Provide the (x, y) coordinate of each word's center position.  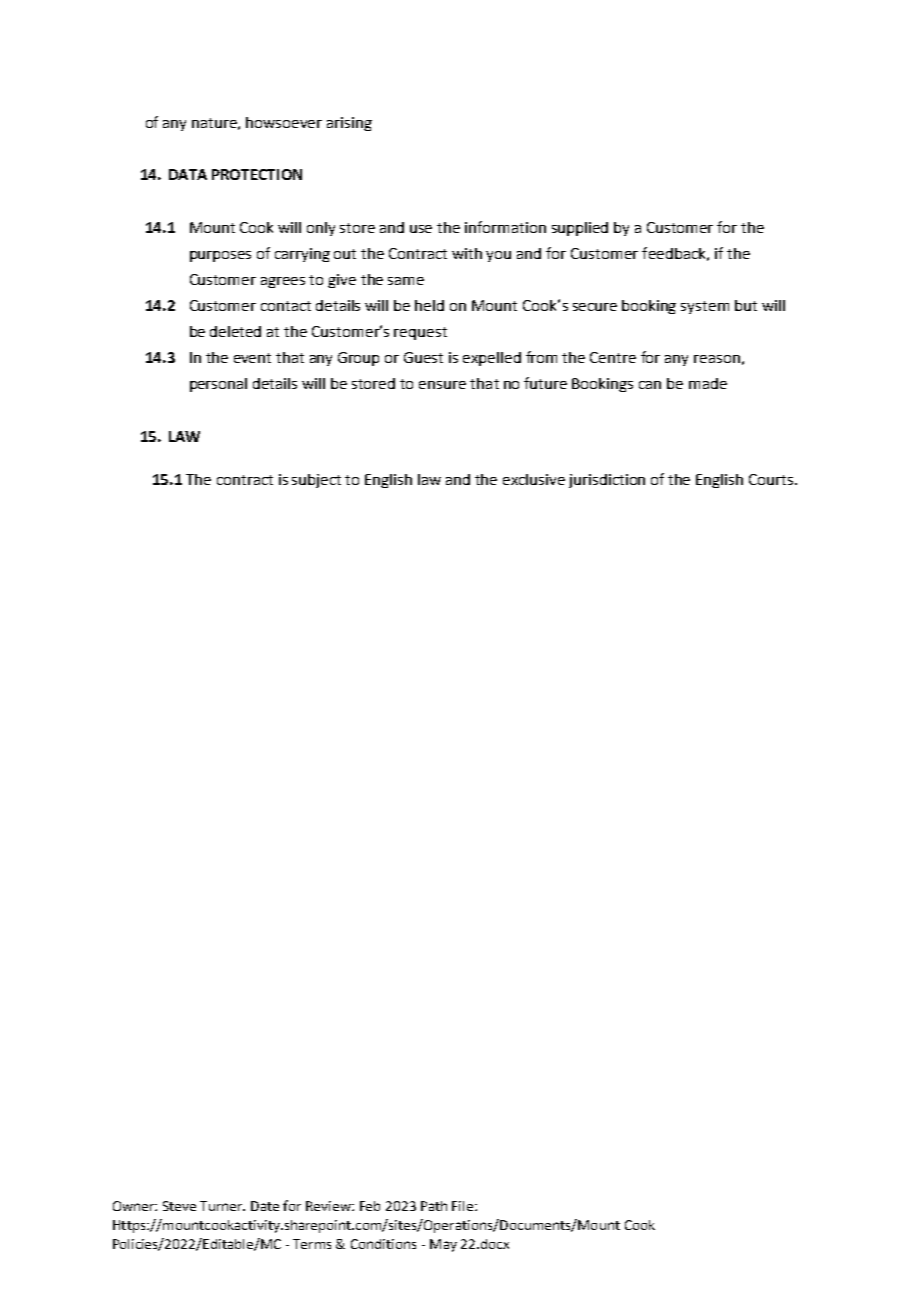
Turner (222, 1206)
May (443, 1245)
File (464, 1206)
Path (434, 1206)
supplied (580, 229)
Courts (772, 479)
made (708, 383)
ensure (442, 385)
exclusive (534, 479)
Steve (179, 1206)
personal (218, 385)
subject (316, 481)
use (421, 229)
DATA (188, 174)
